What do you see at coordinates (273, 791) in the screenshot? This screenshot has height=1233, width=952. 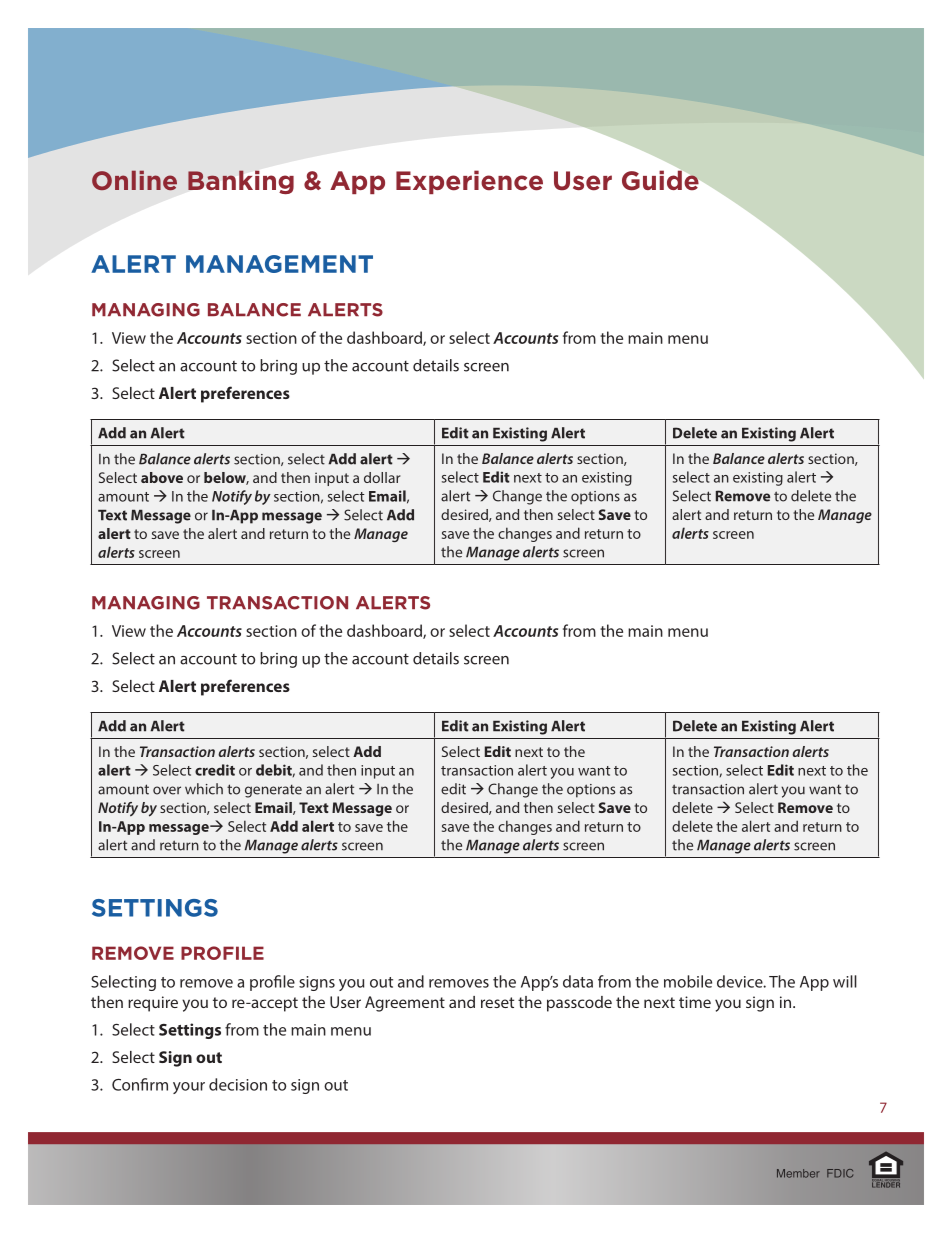 I see `generate` at bounding box center [273, 791].
